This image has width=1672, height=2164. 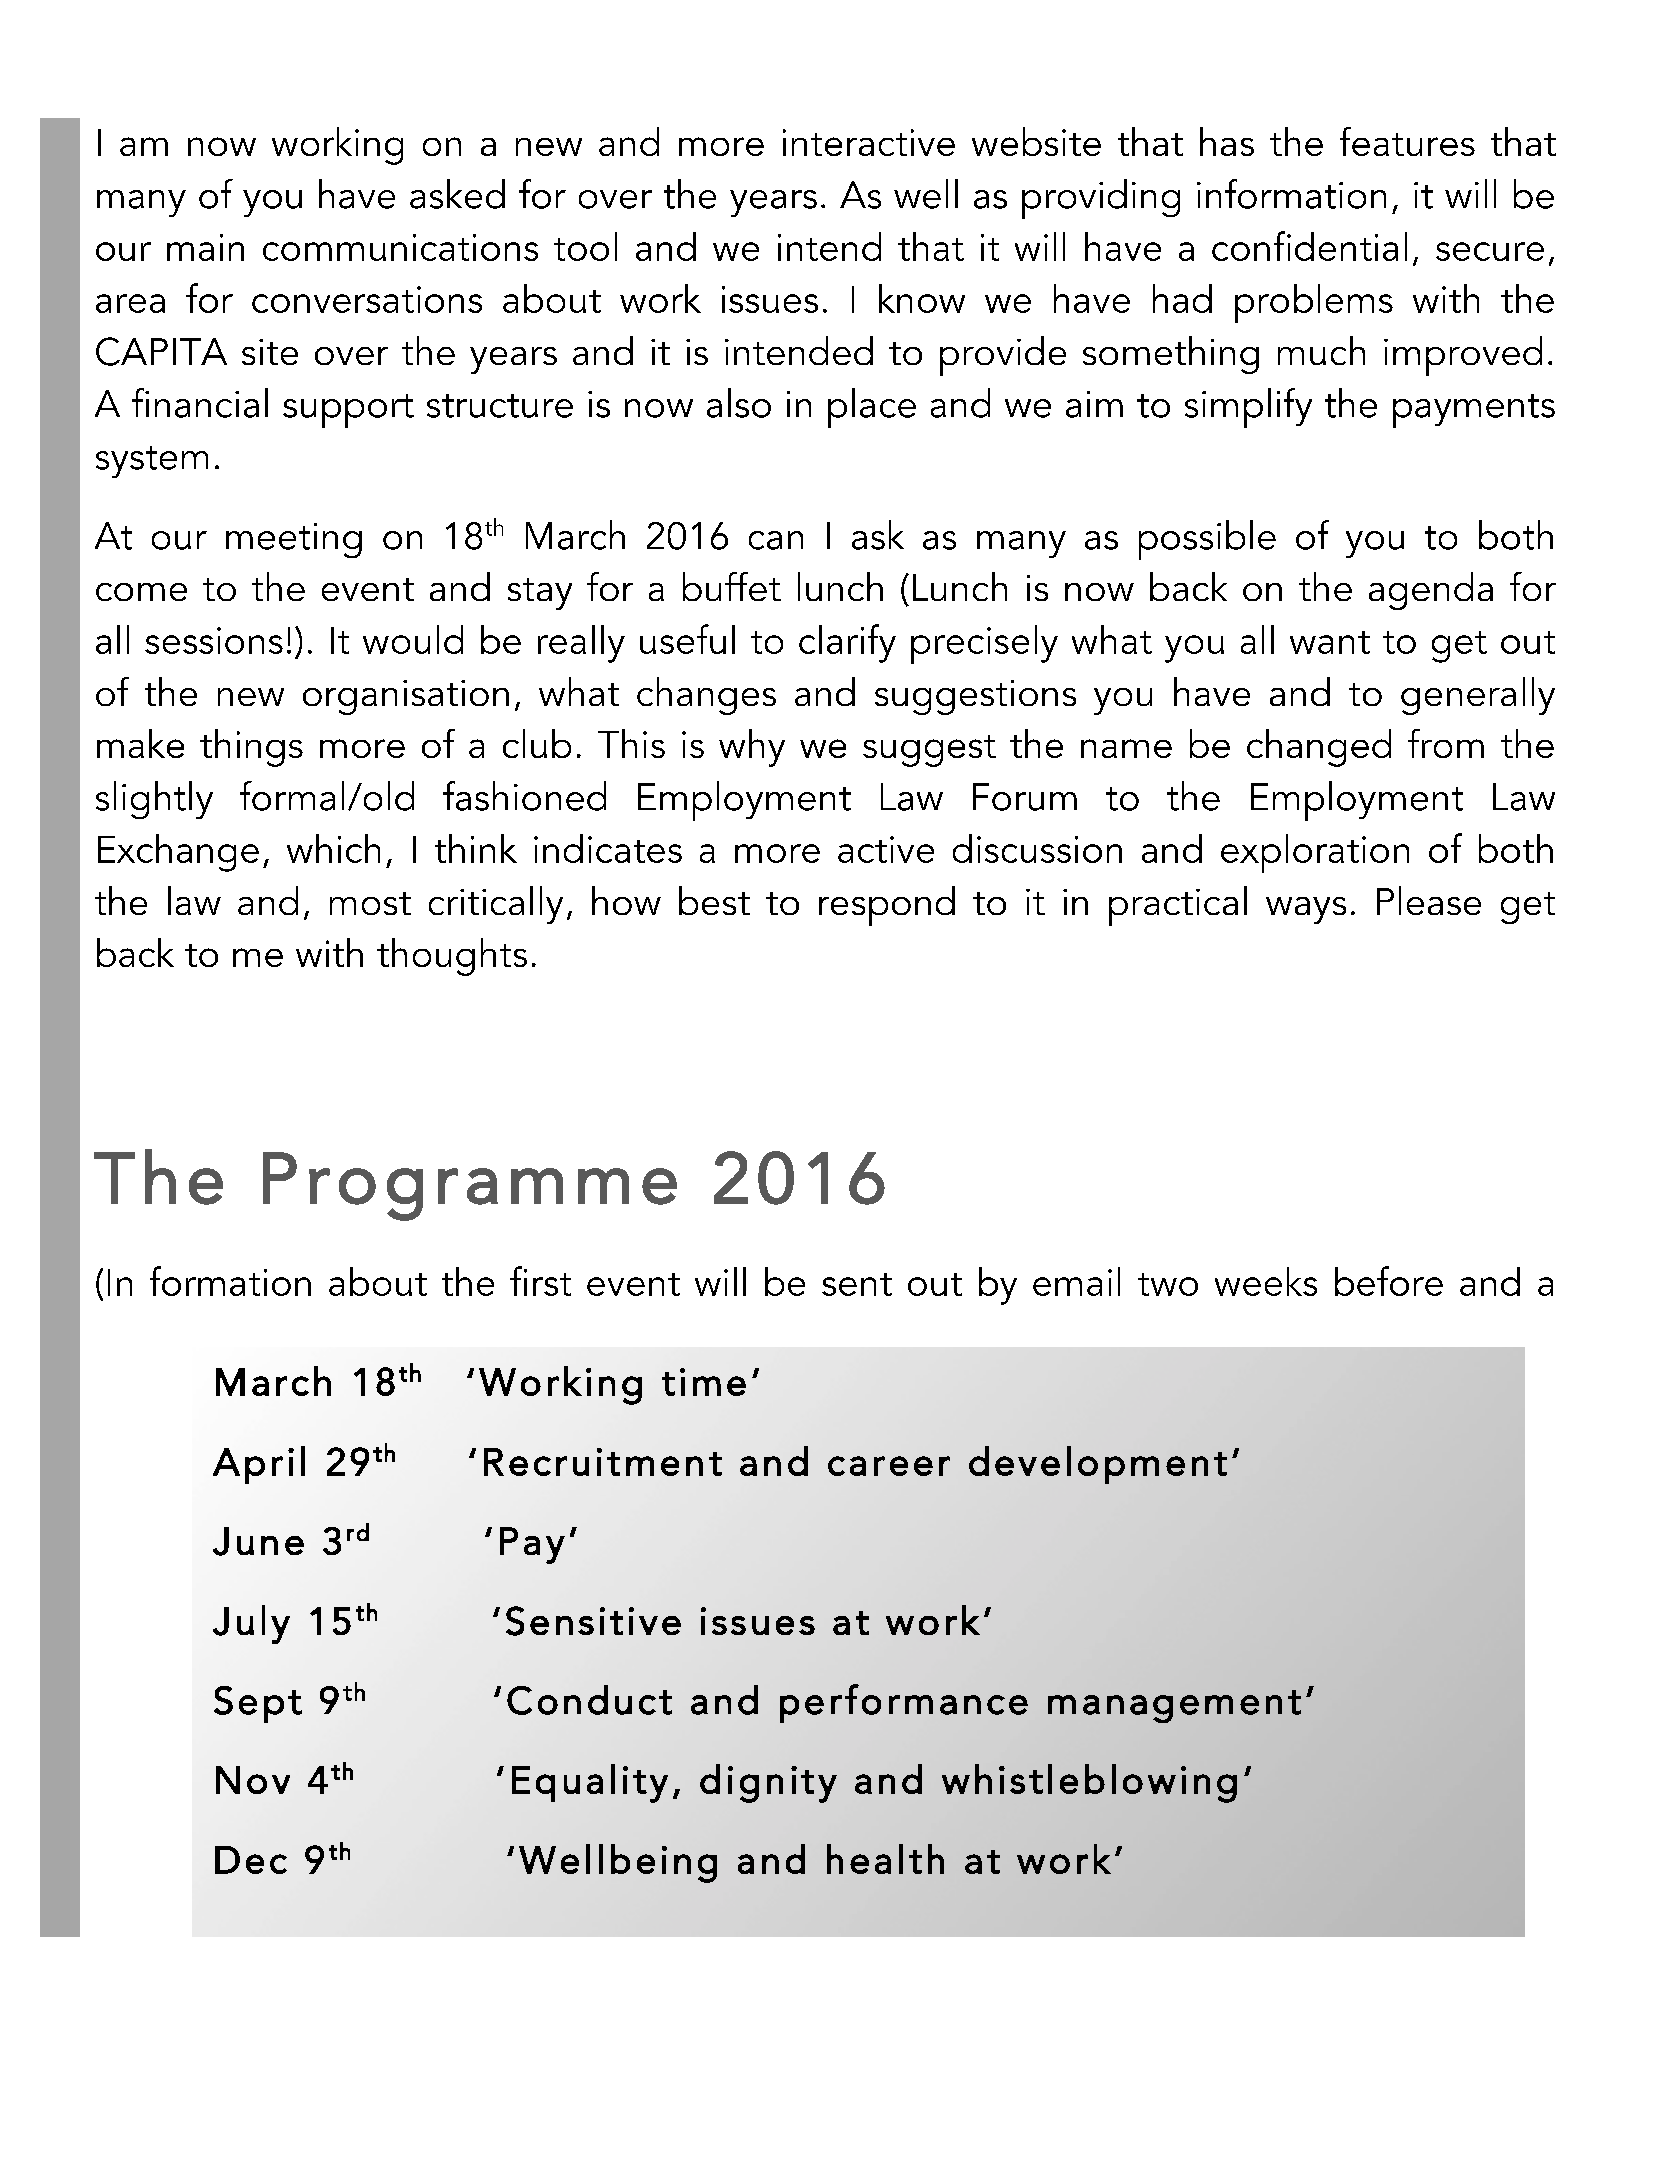 I want to click on sent, so click(x=857, y=1284).
